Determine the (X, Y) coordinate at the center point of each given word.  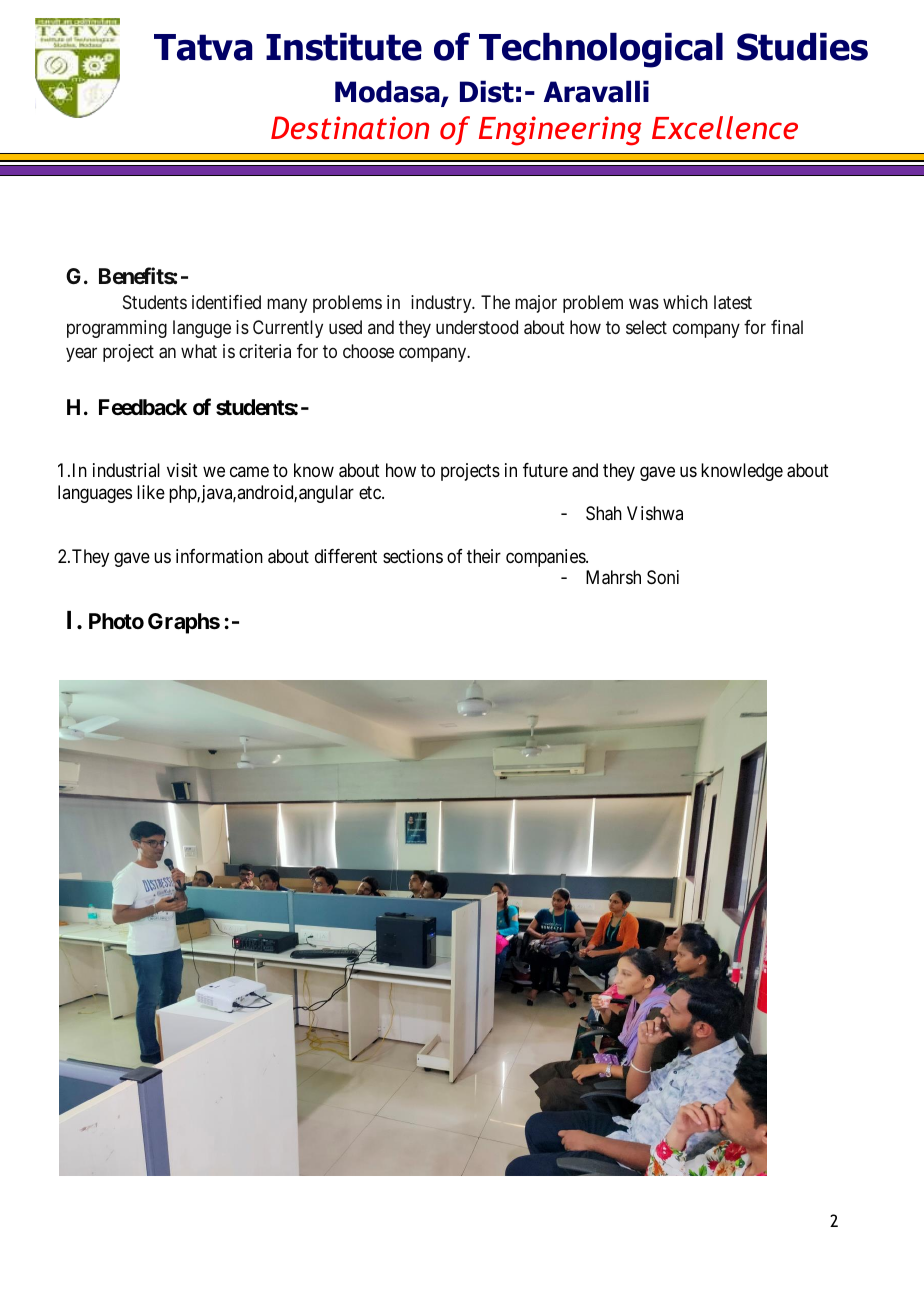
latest (733, 302)
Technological (601, 50)
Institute (344, 47)
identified (226, 302)
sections (413, 556)
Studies (802, 47)
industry (442, 304)
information (219, 556)
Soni (663, 577)
